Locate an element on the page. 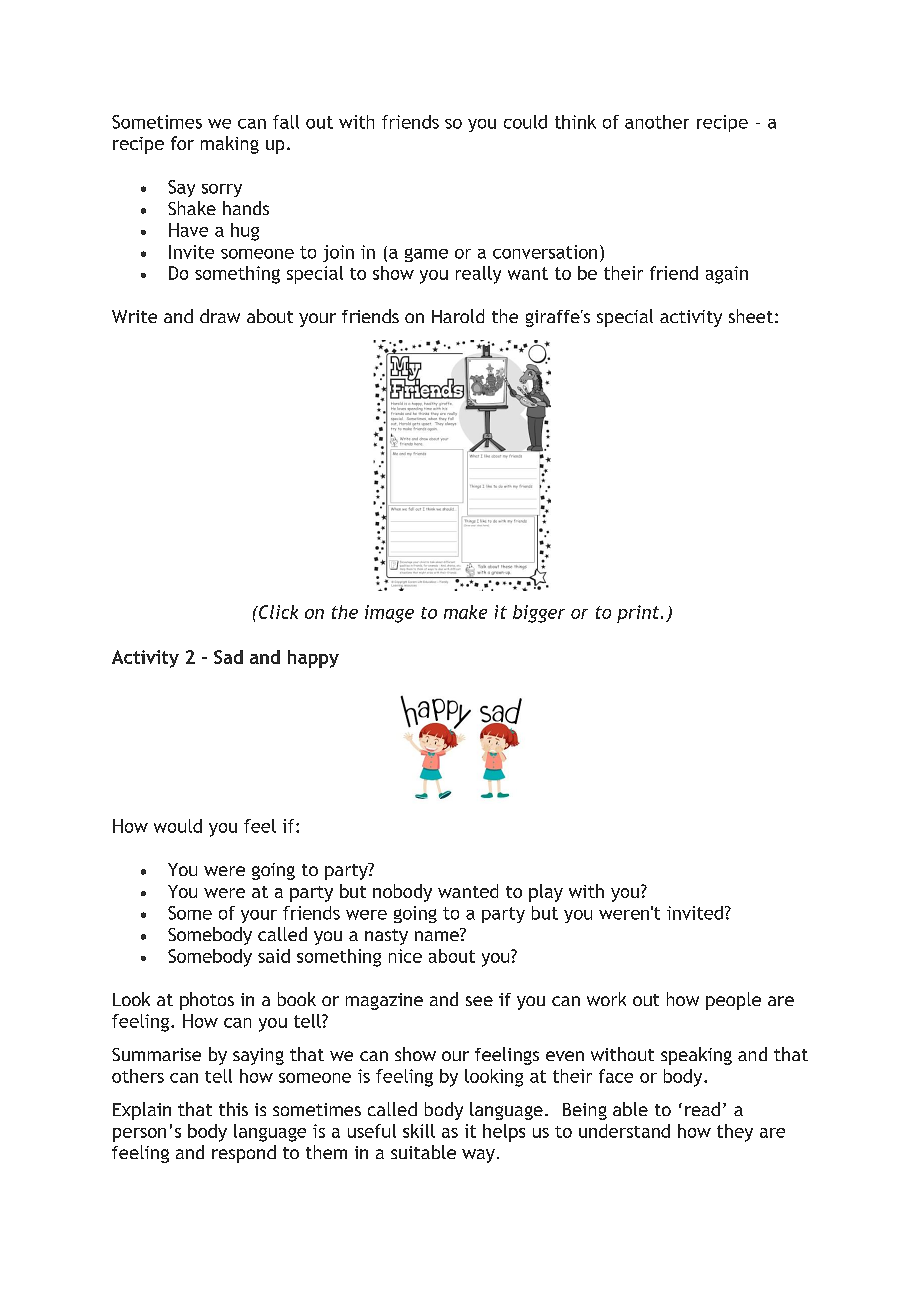 The width and height of the document is (924, 1308). Sad is located at coordinates (228, 657).
